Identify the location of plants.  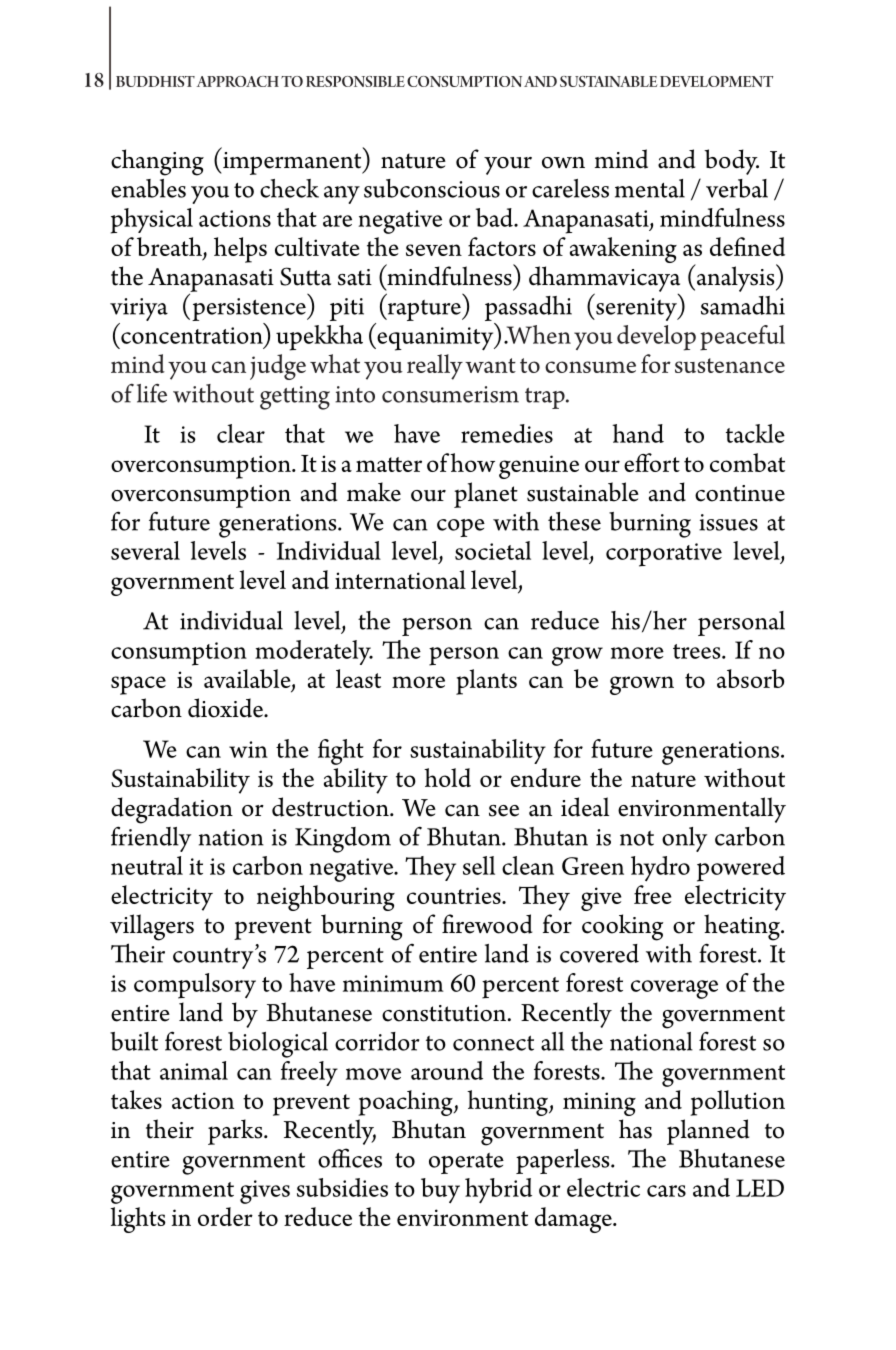
(486, 682).
